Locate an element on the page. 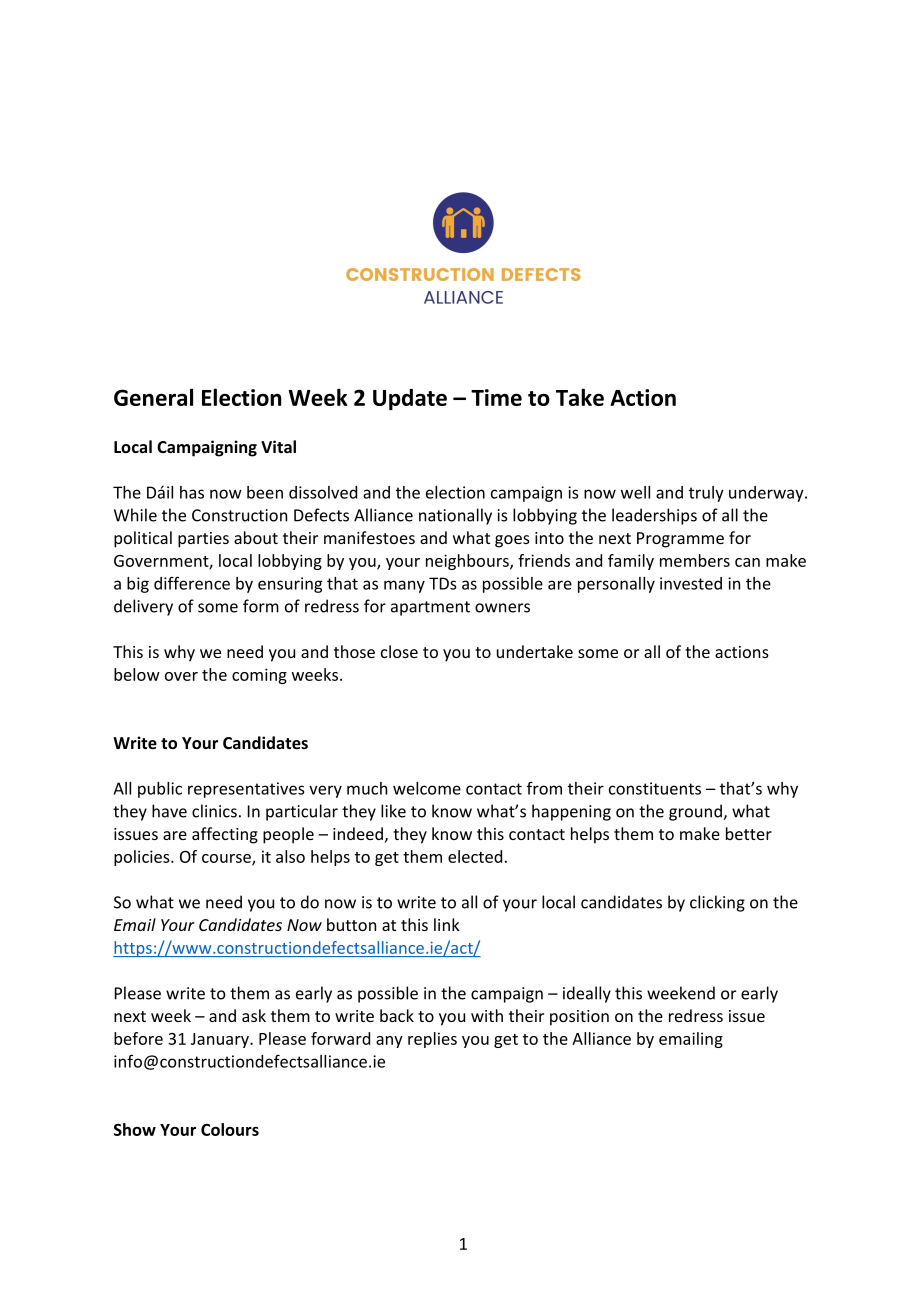 The image size is (924, 1308). close is located at coordinates (399, 651).
